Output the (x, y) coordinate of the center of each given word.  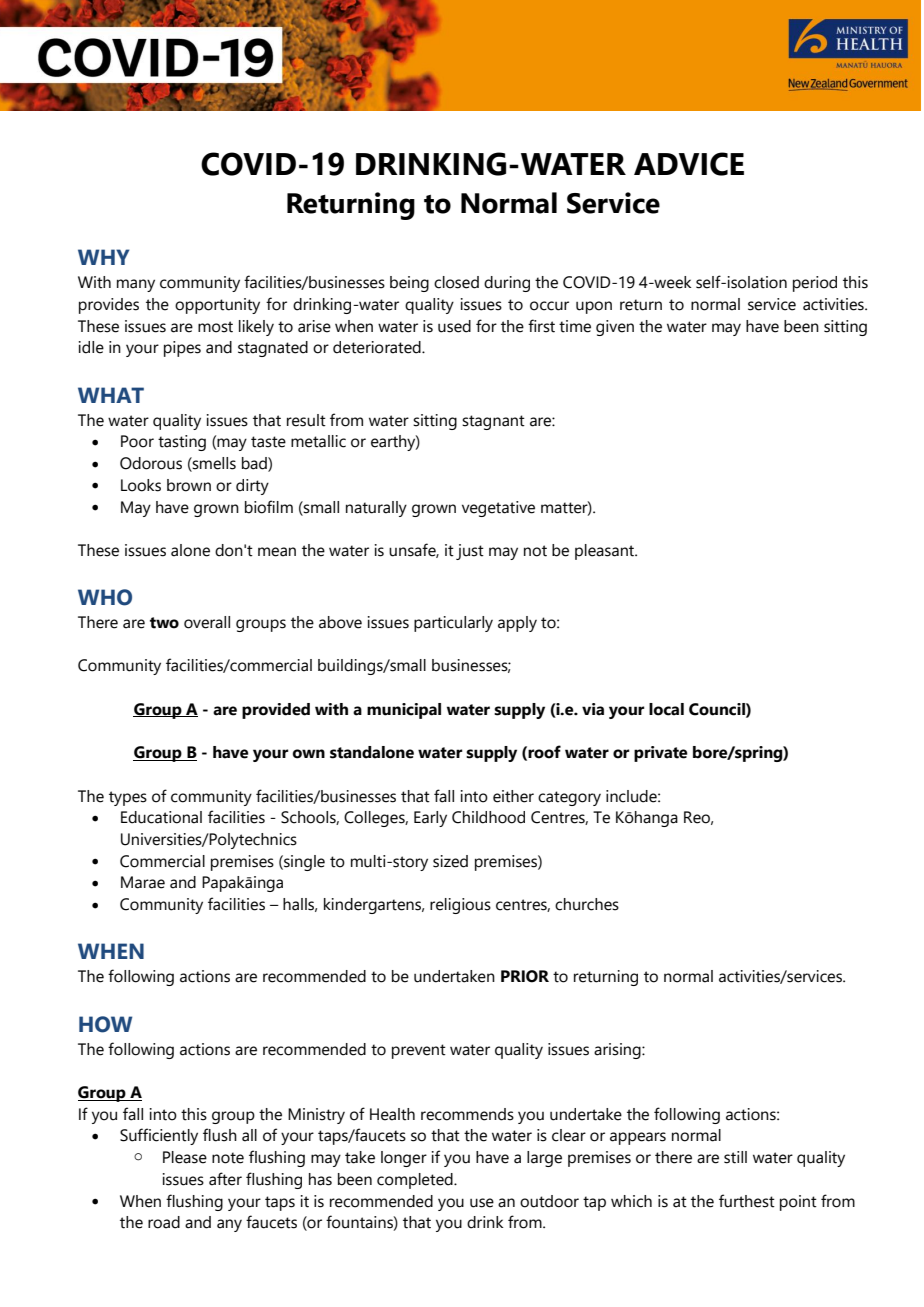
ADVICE (689, 164)
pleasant (606, 552)
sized (450, 861)
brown (189, 485)
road (164, 1222)
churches (587, 904)
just (470, 552)
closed (456, 282)
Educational (161, 817)
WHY (103, 257)
